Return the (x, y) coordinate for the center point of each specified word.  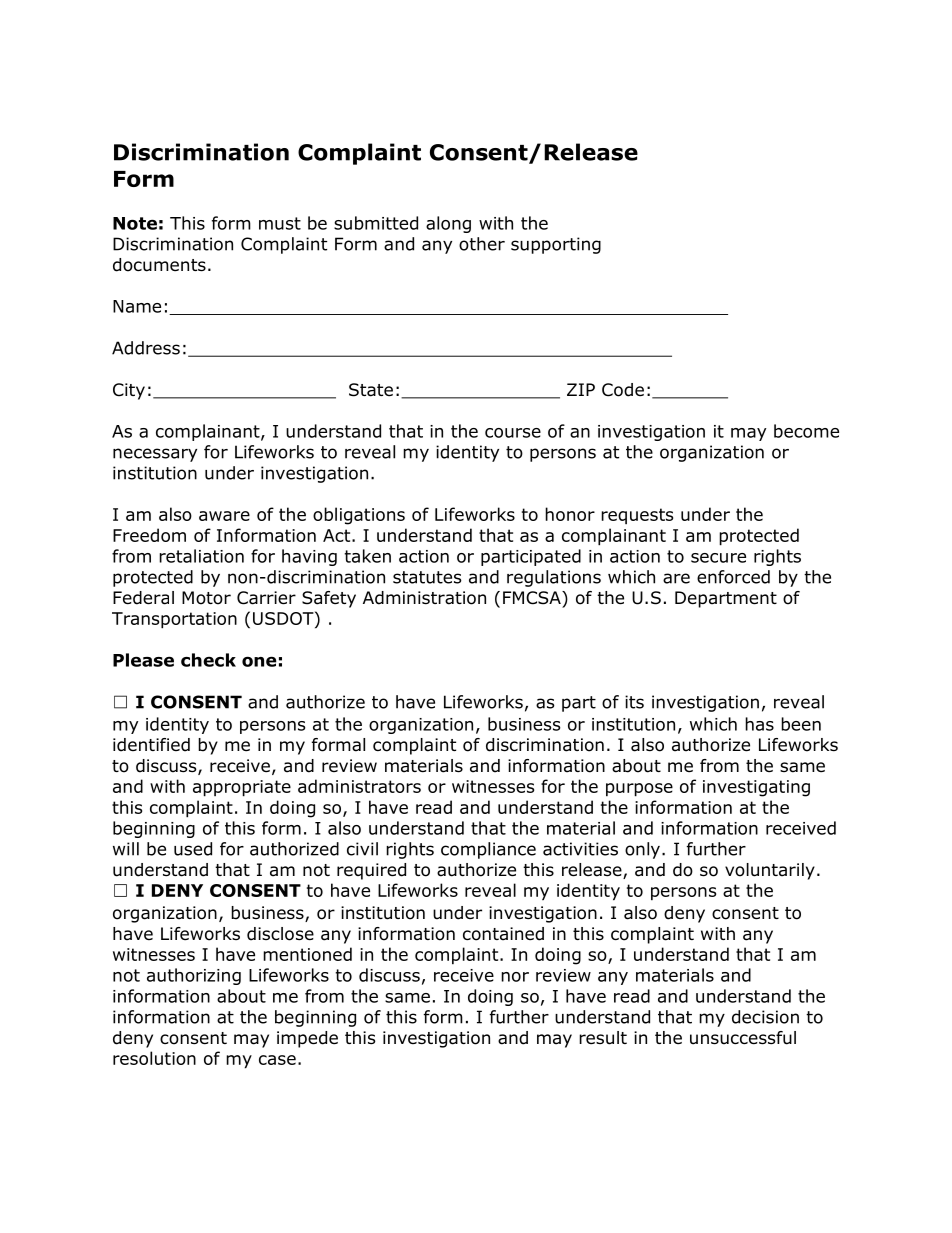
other (482, 244)
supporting (556, 245)
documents (159, 265)
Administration (424, 598)
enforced (733, 577)
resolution (154, 1058)
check (208, 660)
